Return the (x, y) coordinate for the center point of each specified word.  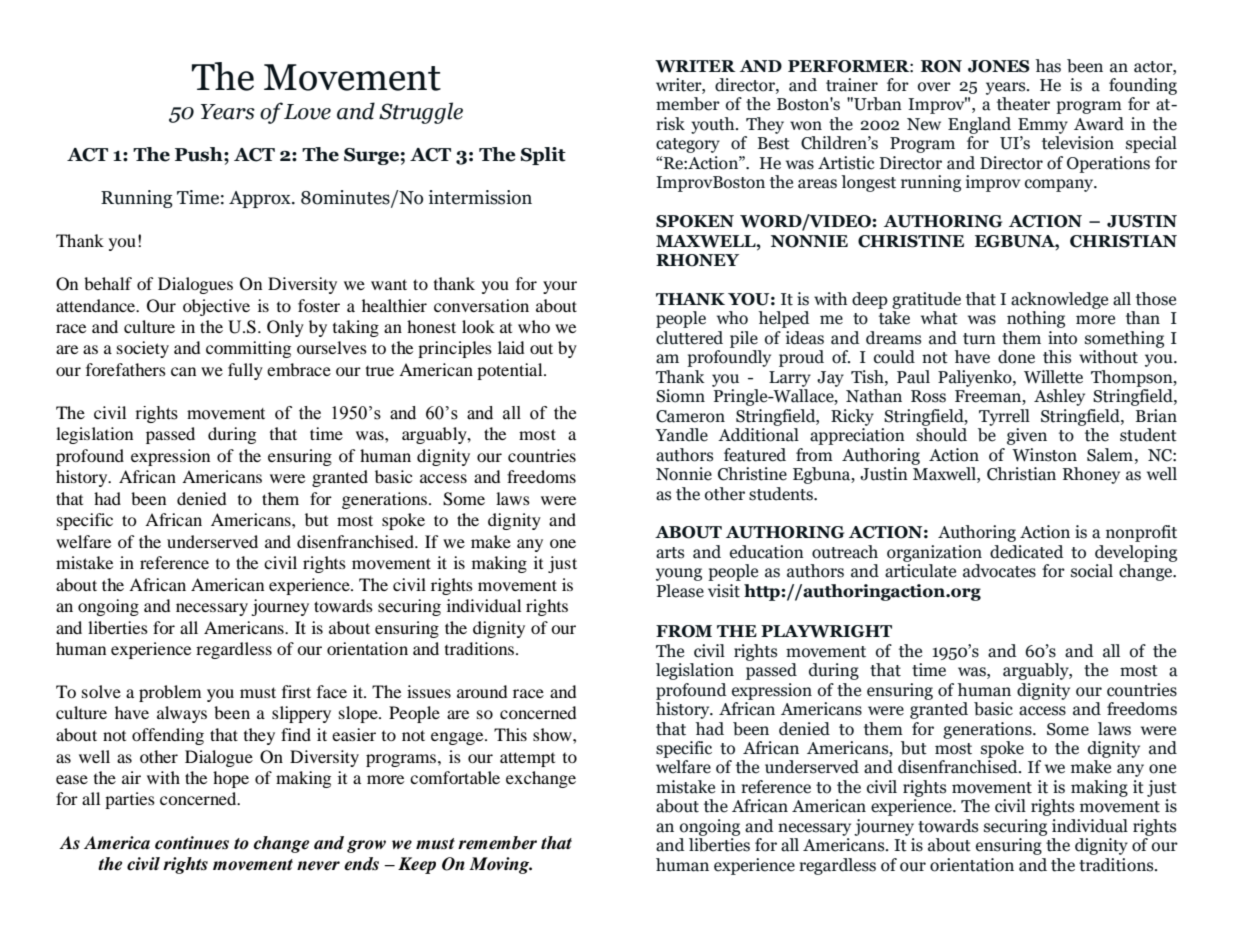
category (688, 145)
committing (248, 349)
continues (192, 843)
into (1062, 338)
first (296, 691)
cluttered (689, 338)
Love (307, 112)
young (679, 574)
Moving (500, 865)
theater (1023, 104)
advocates (999, 571)
